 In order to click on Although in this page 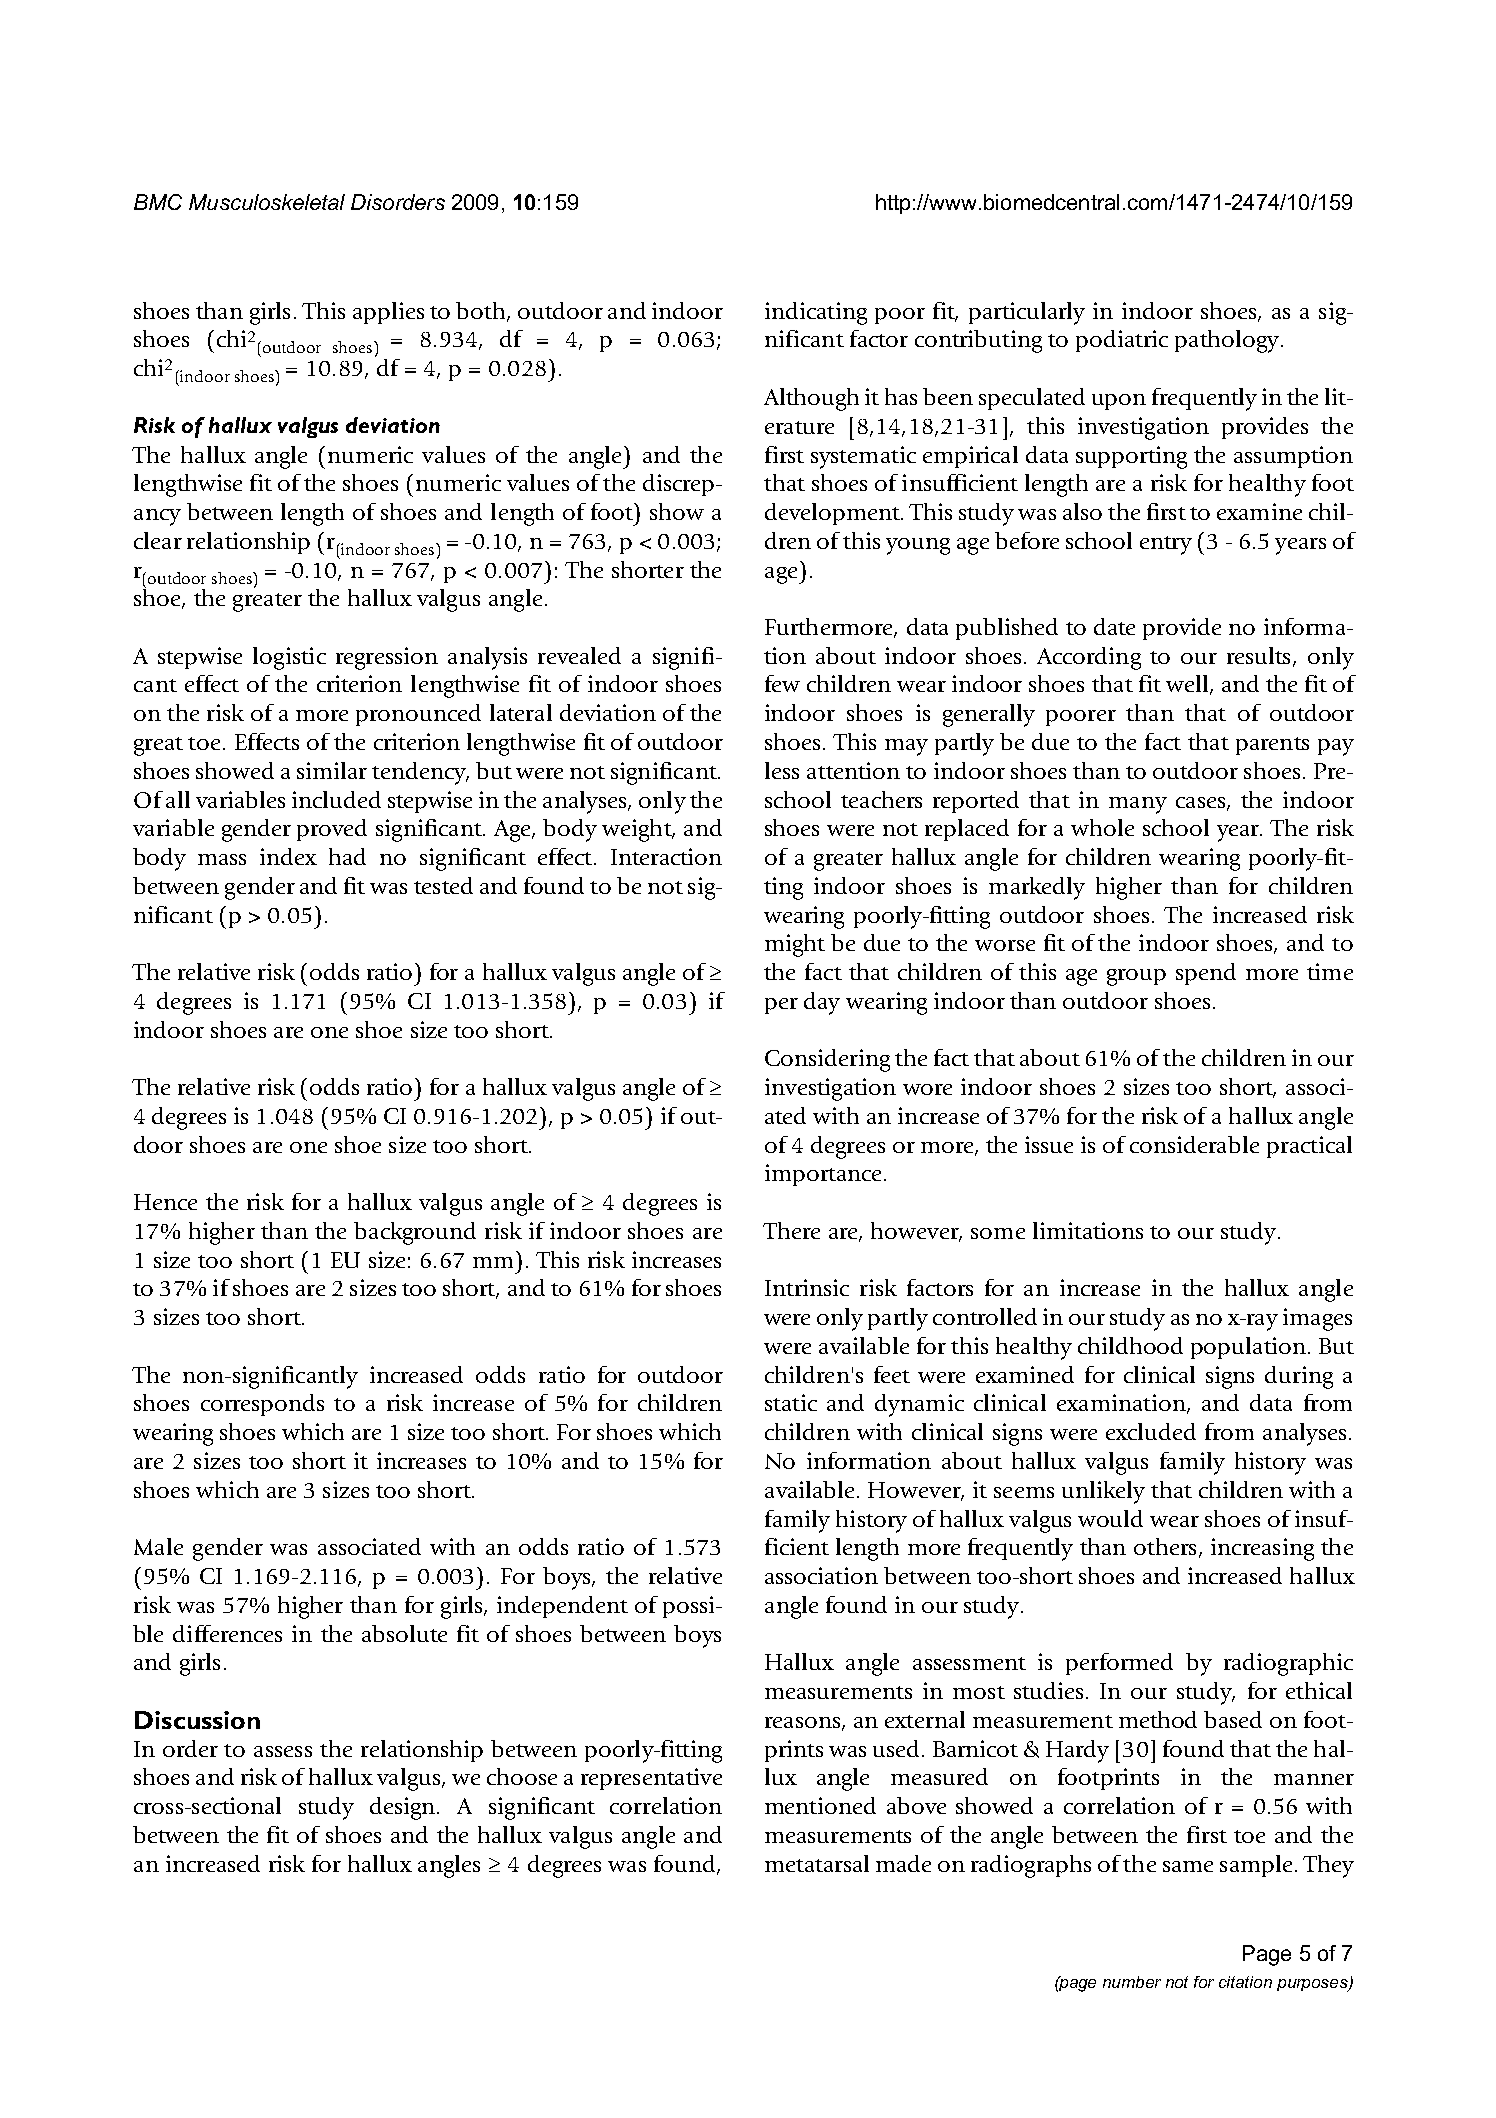, I will do `click(811, 399)`.
